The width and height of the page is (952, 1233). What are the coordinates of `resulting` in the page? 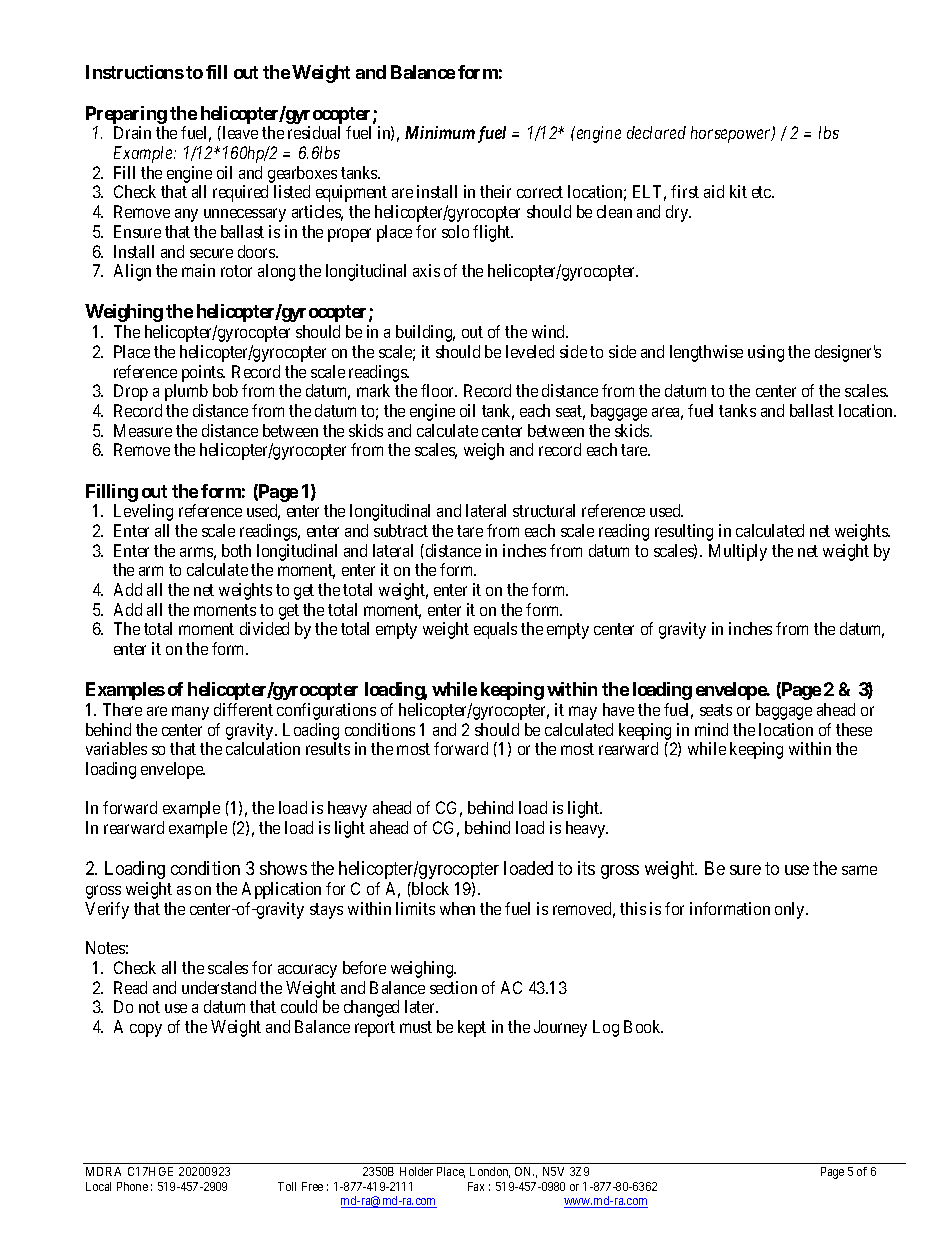 It's located at (684, 532).
